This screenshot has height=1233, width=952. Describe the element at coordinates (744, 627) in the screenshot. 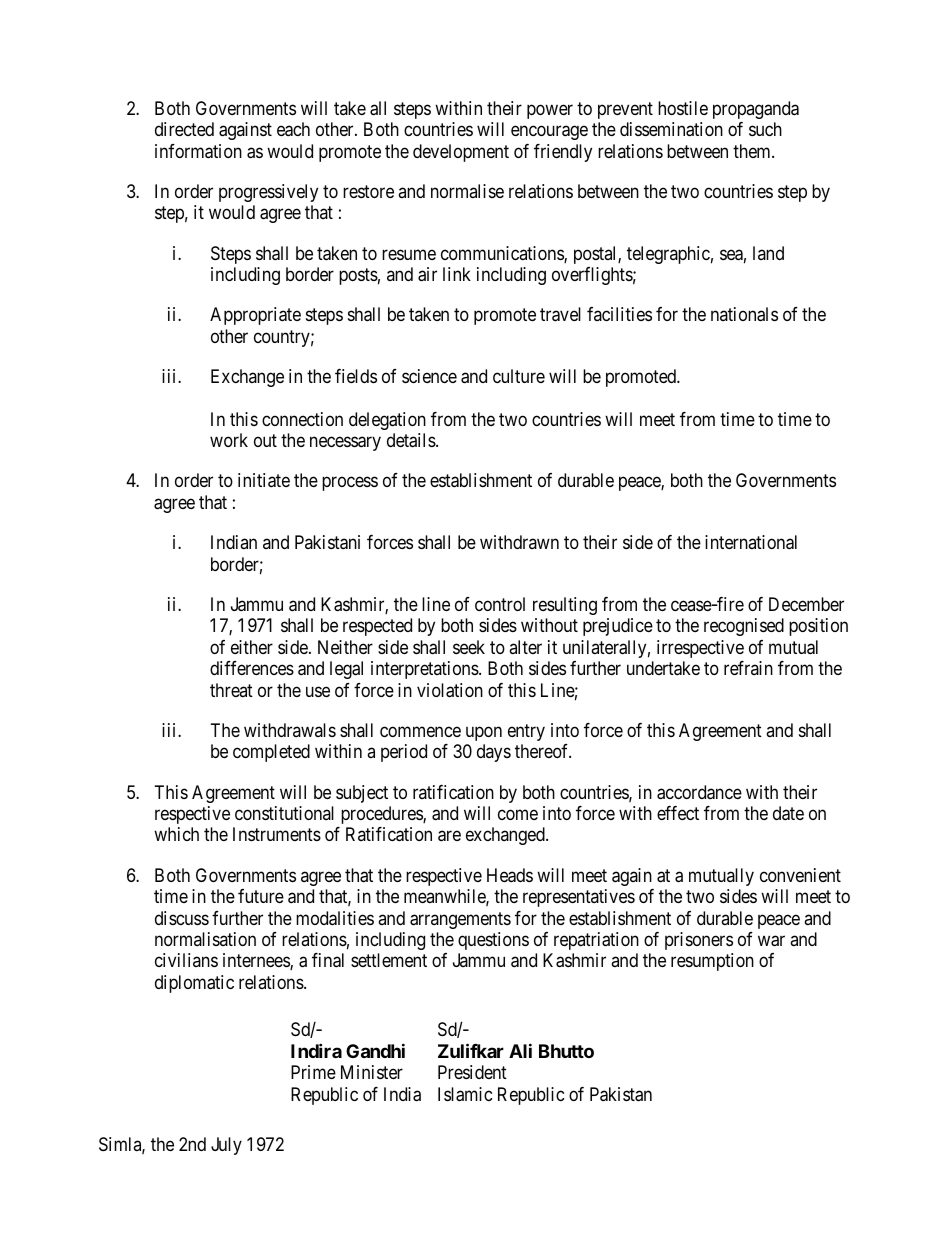

I see `recognised` at that location.
